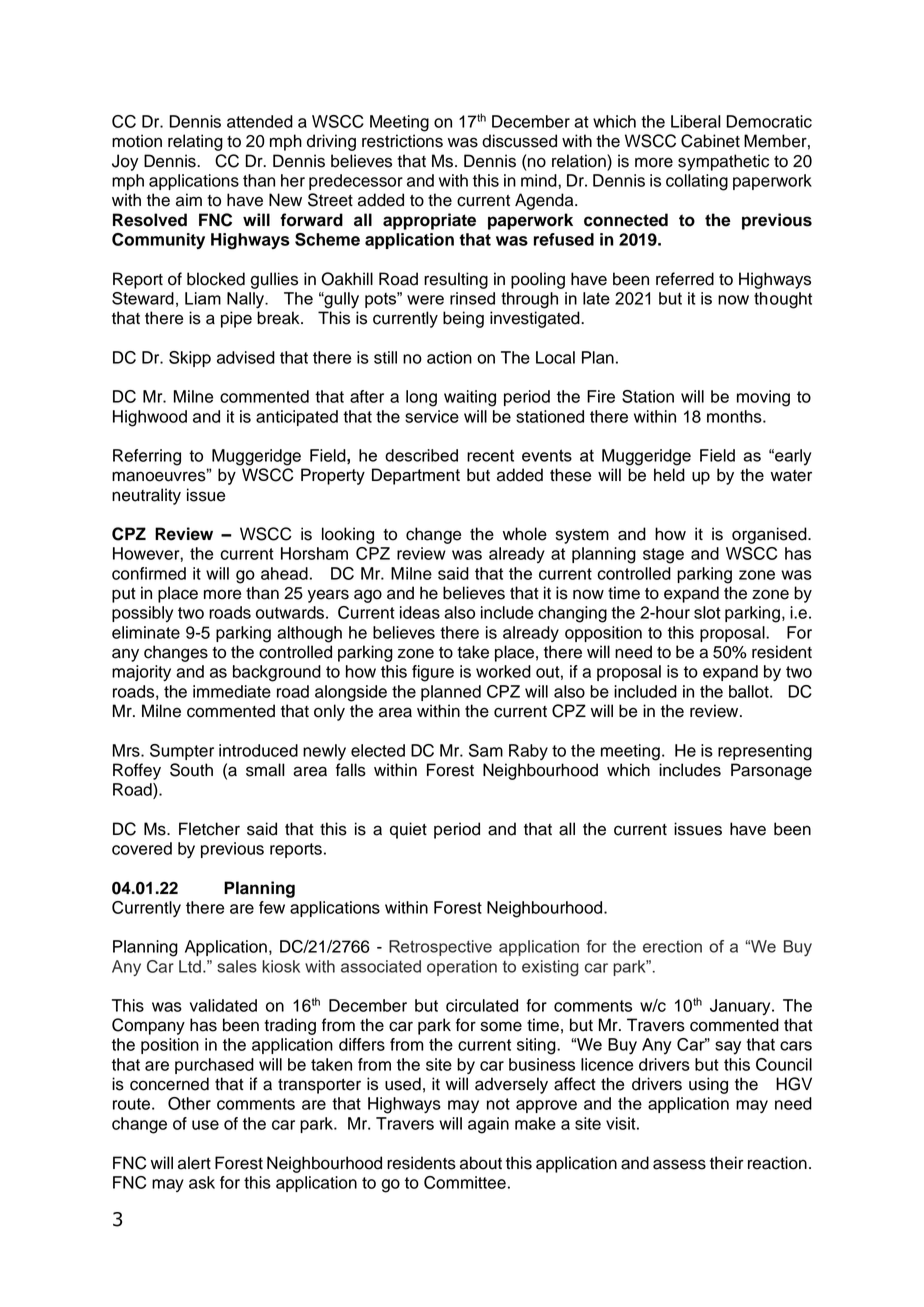 The width and height of the screenshot is (924, 1307). Describe the element at coordinates (194, 1163) in the screenshot. I see `alert` at that location.
